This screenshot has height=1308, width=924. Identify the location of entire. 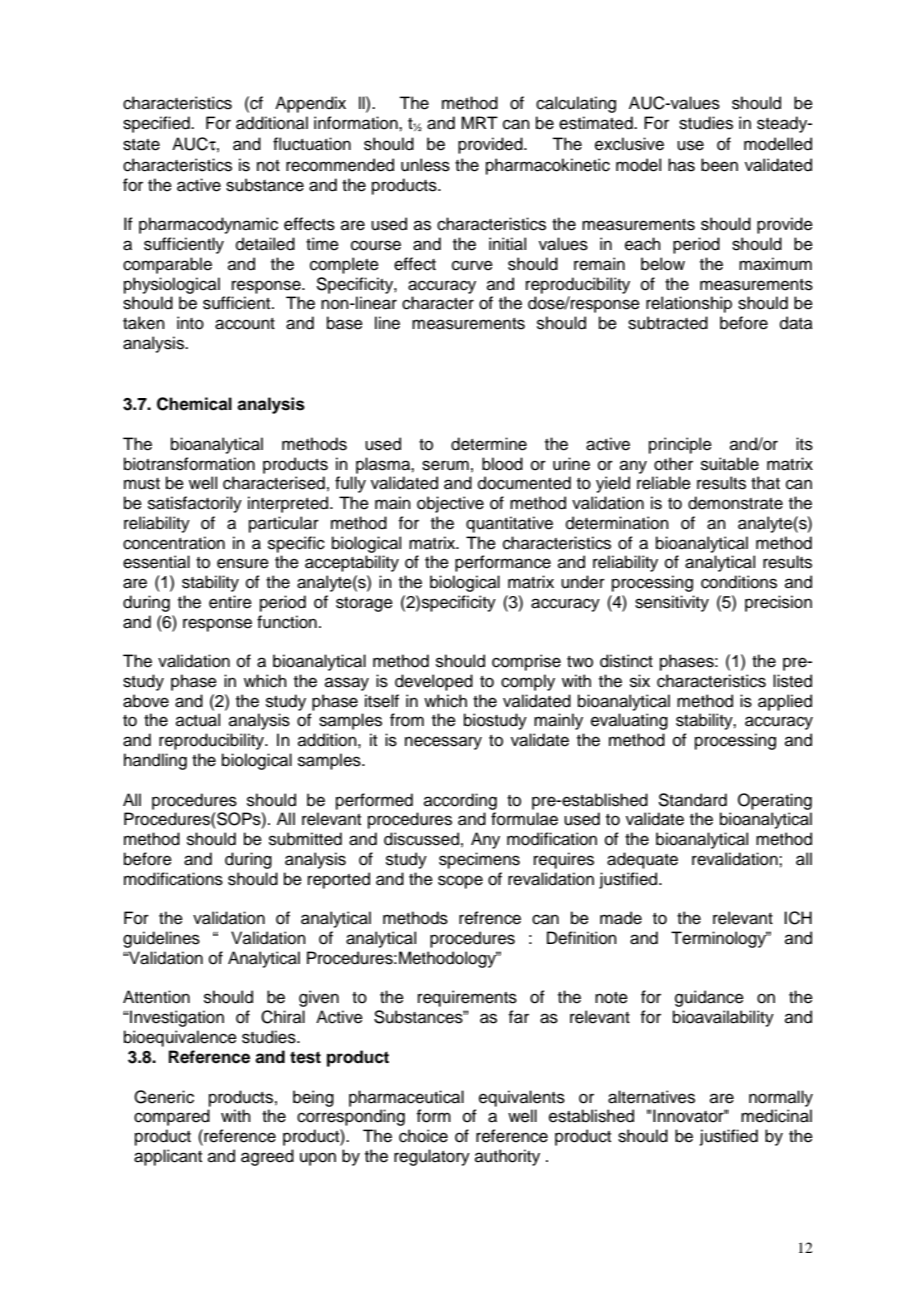
(230, 602).
